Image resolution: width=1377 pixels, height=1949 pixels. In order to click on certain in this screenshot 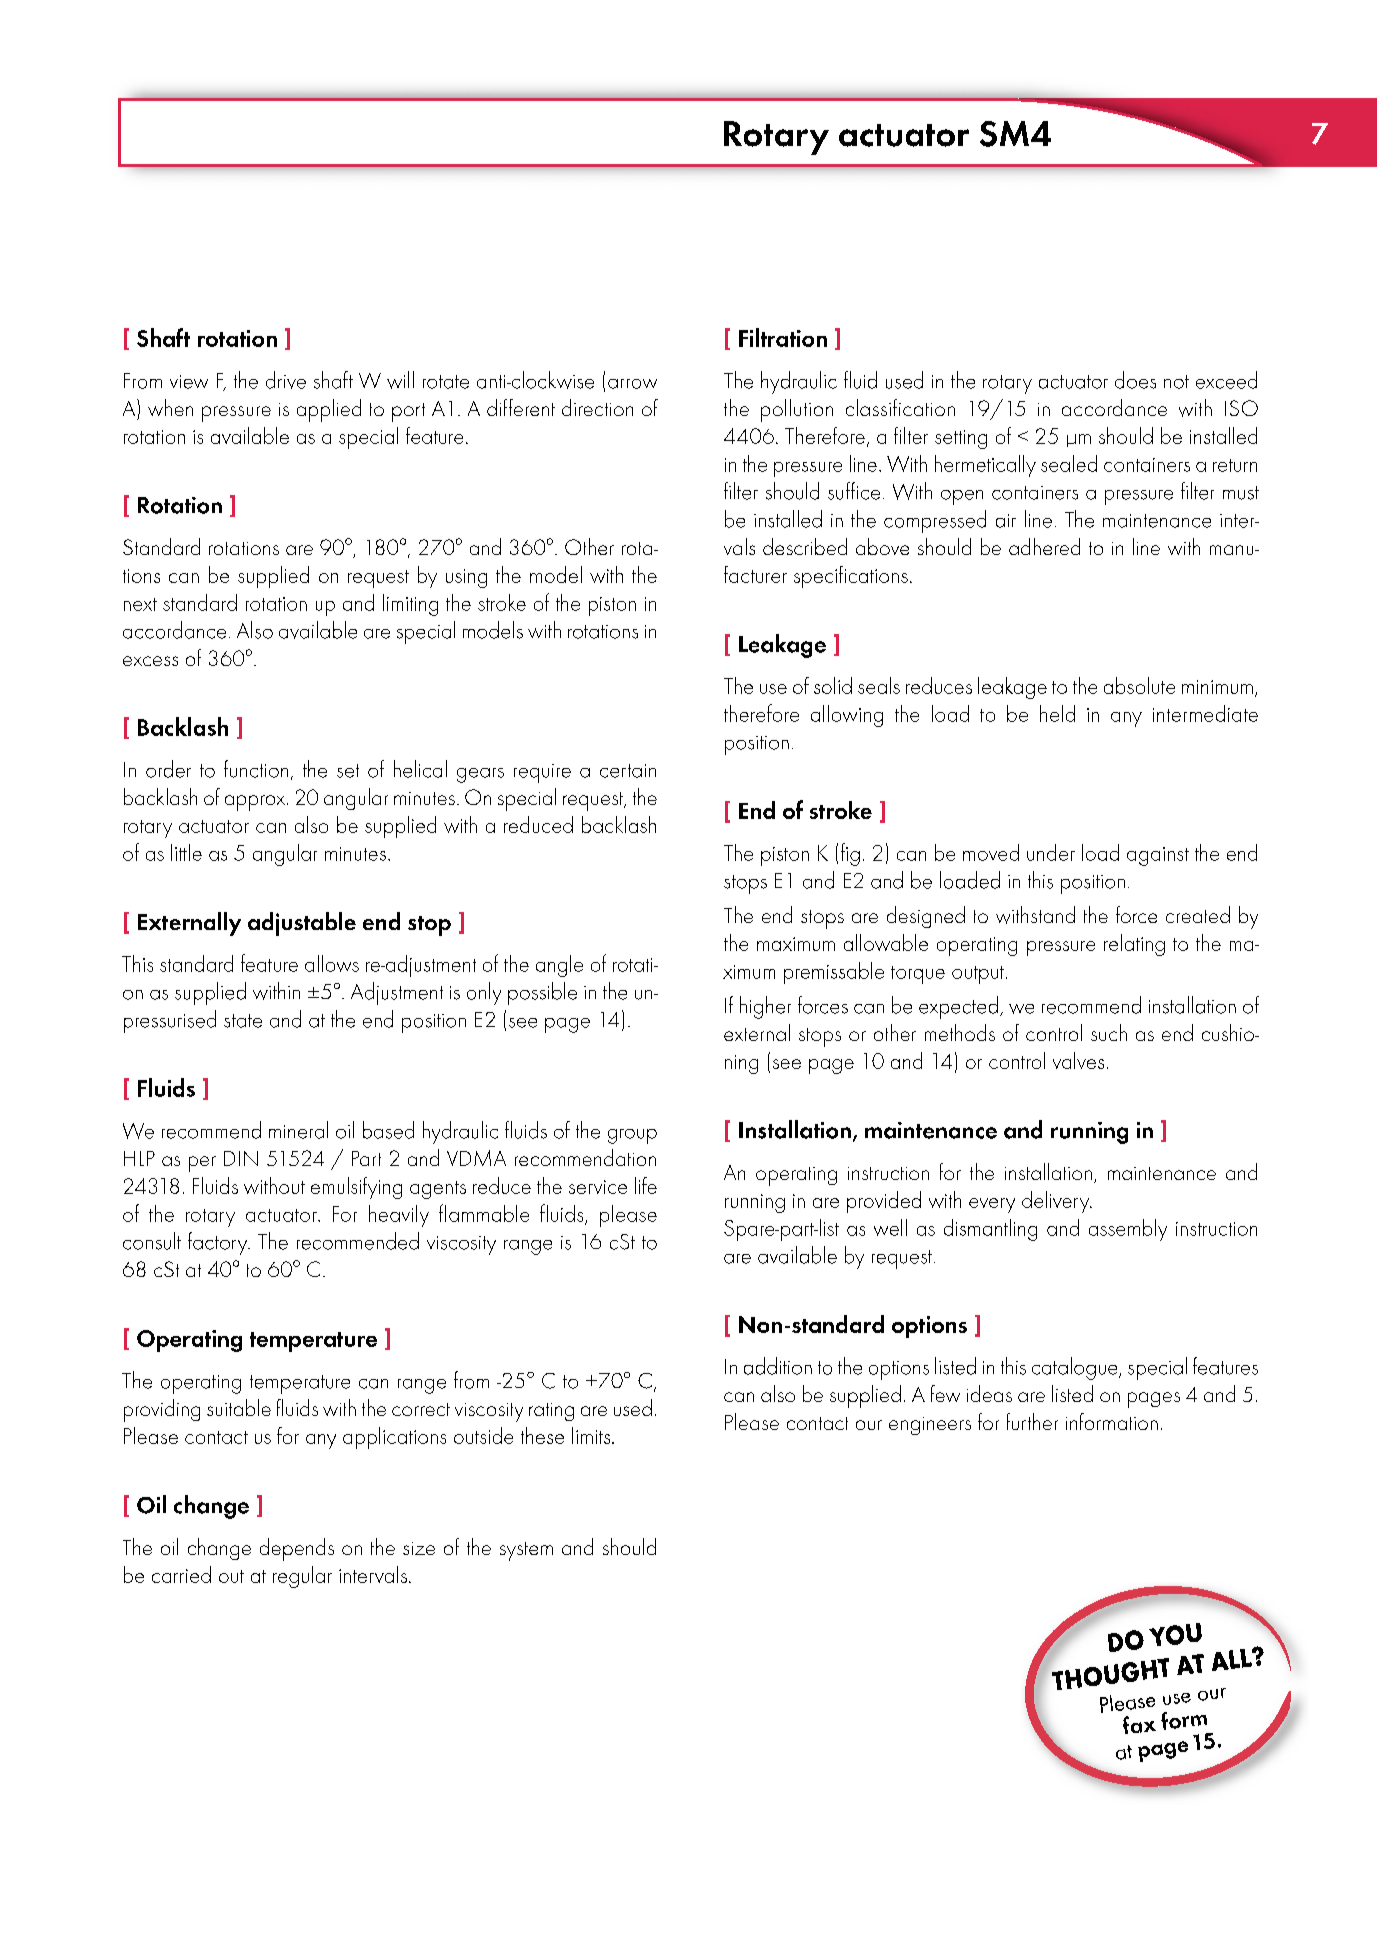, I will do `click(628, 771)`.
